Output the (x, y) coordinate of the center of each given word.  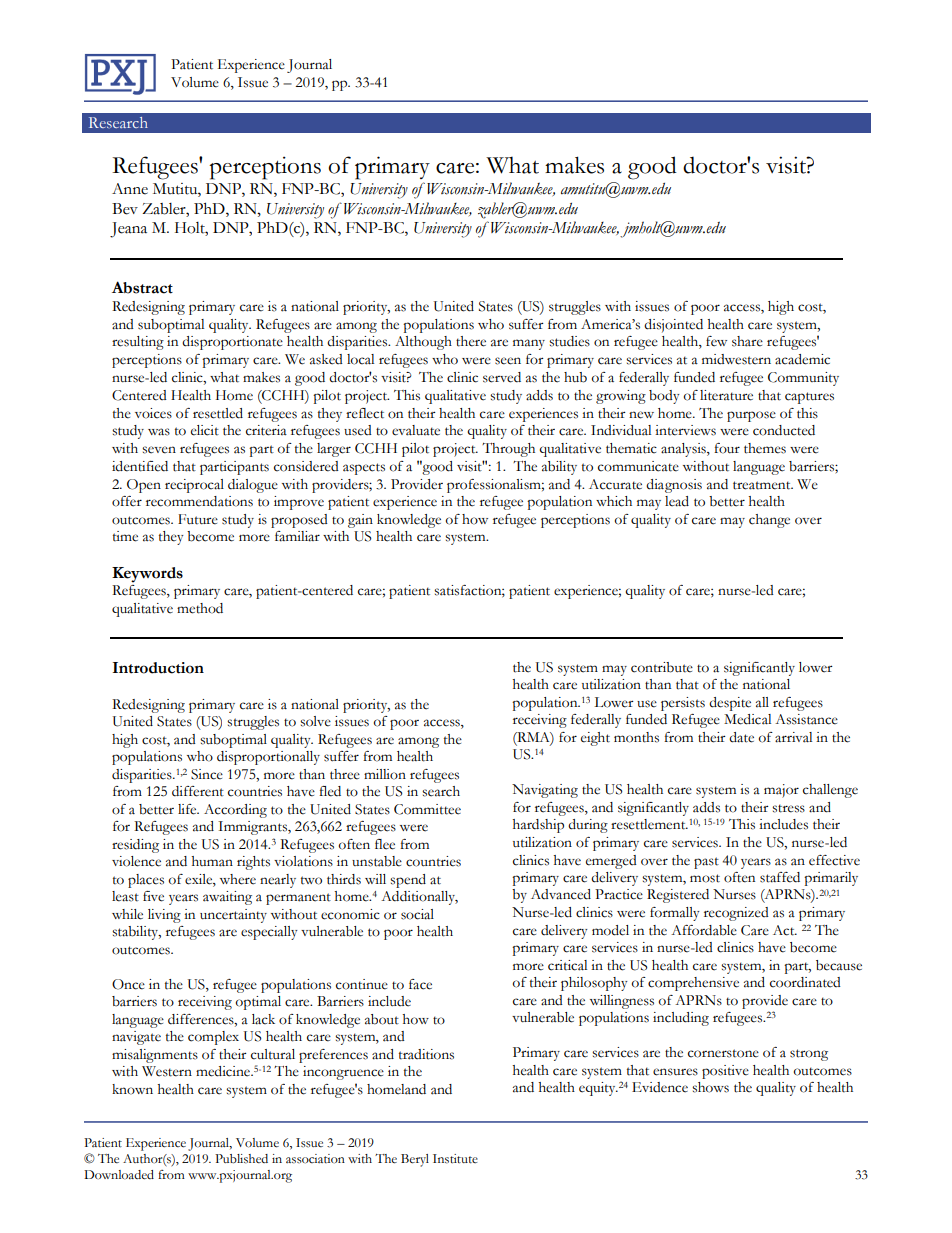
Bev (125, 209)
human (212, 861)
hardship (538, 826)
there (471, 341)
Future (198, 519)
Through (508, 450)
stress (788, 808)
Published (241, 1159)
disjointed (673, 326)
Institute (455, 1159)
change (769, 521)
